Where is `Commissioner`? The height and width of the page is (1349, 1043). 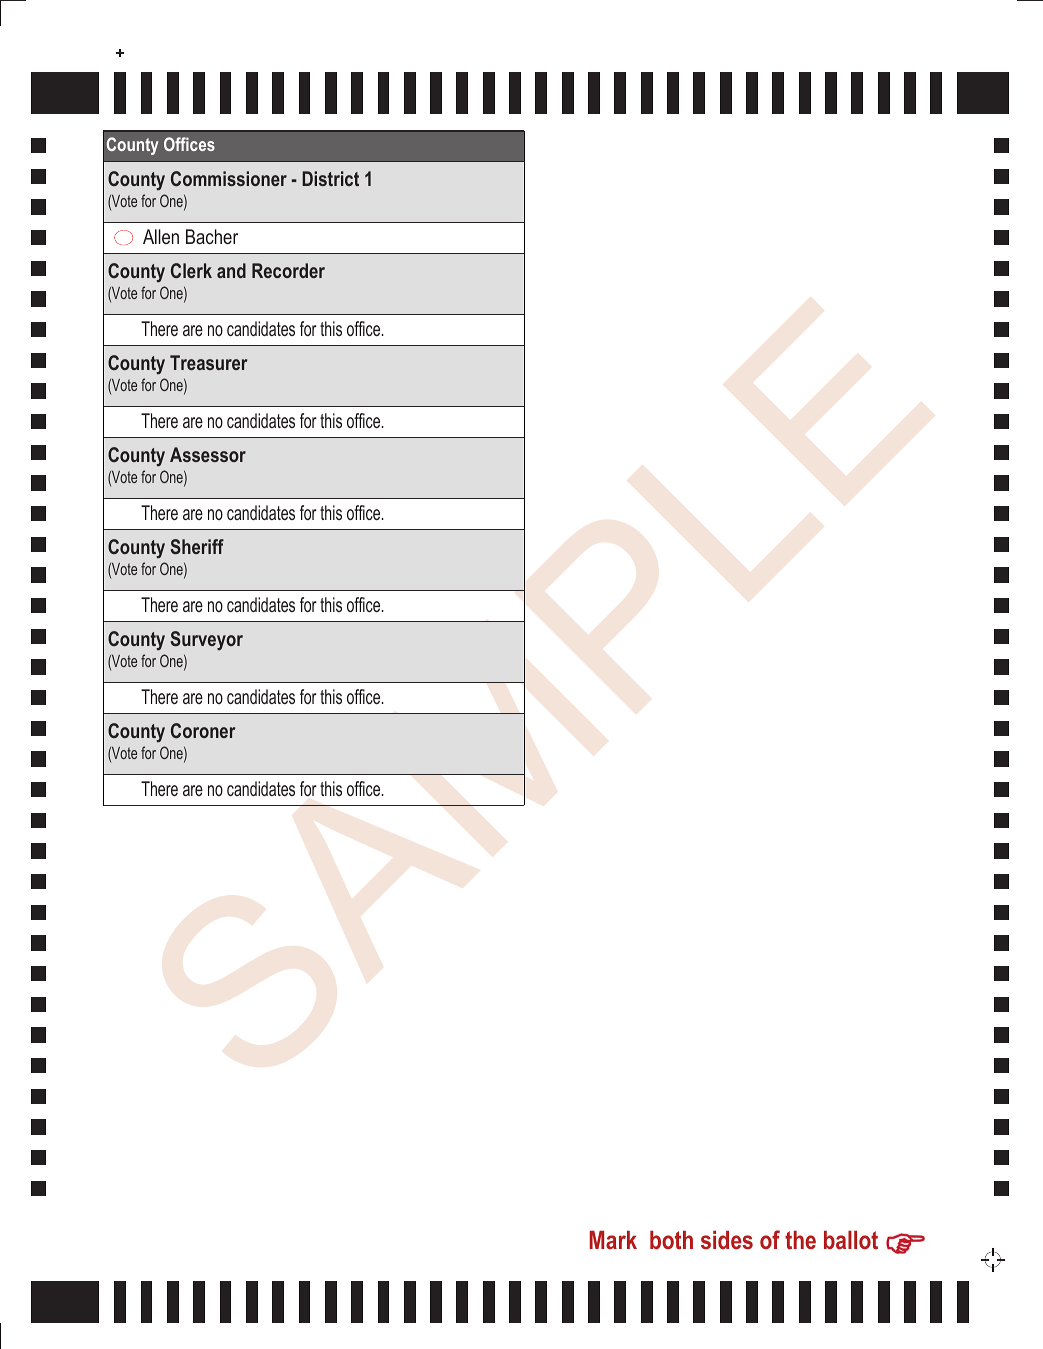
Commissioner is located at coordinates (229, 178).
